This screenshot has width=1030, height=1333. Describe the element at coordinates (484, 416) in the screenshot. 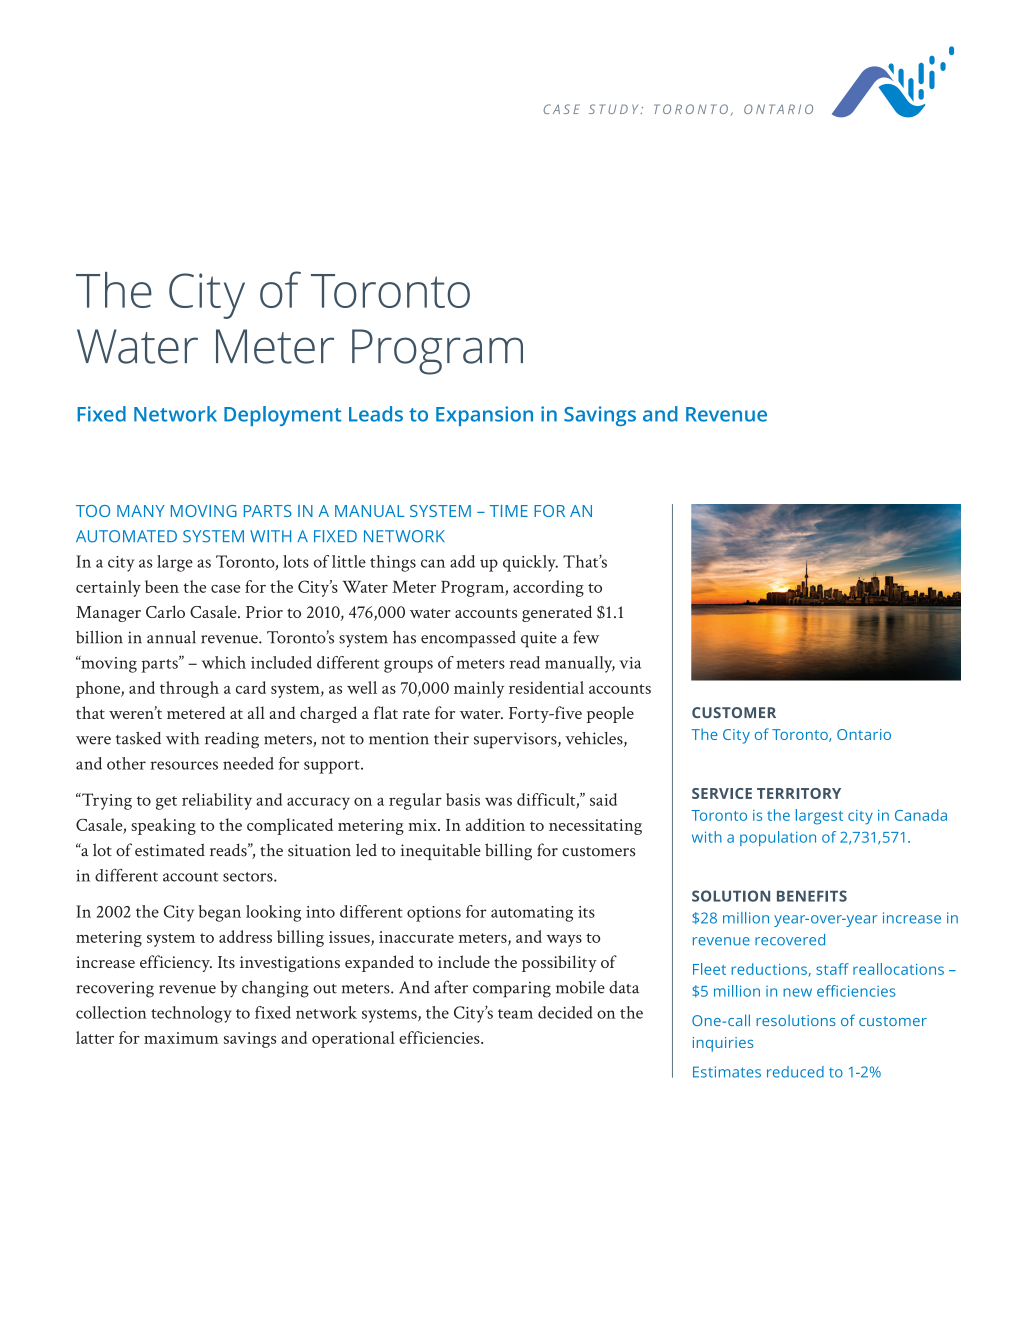

I see `Expansion` at that location.
